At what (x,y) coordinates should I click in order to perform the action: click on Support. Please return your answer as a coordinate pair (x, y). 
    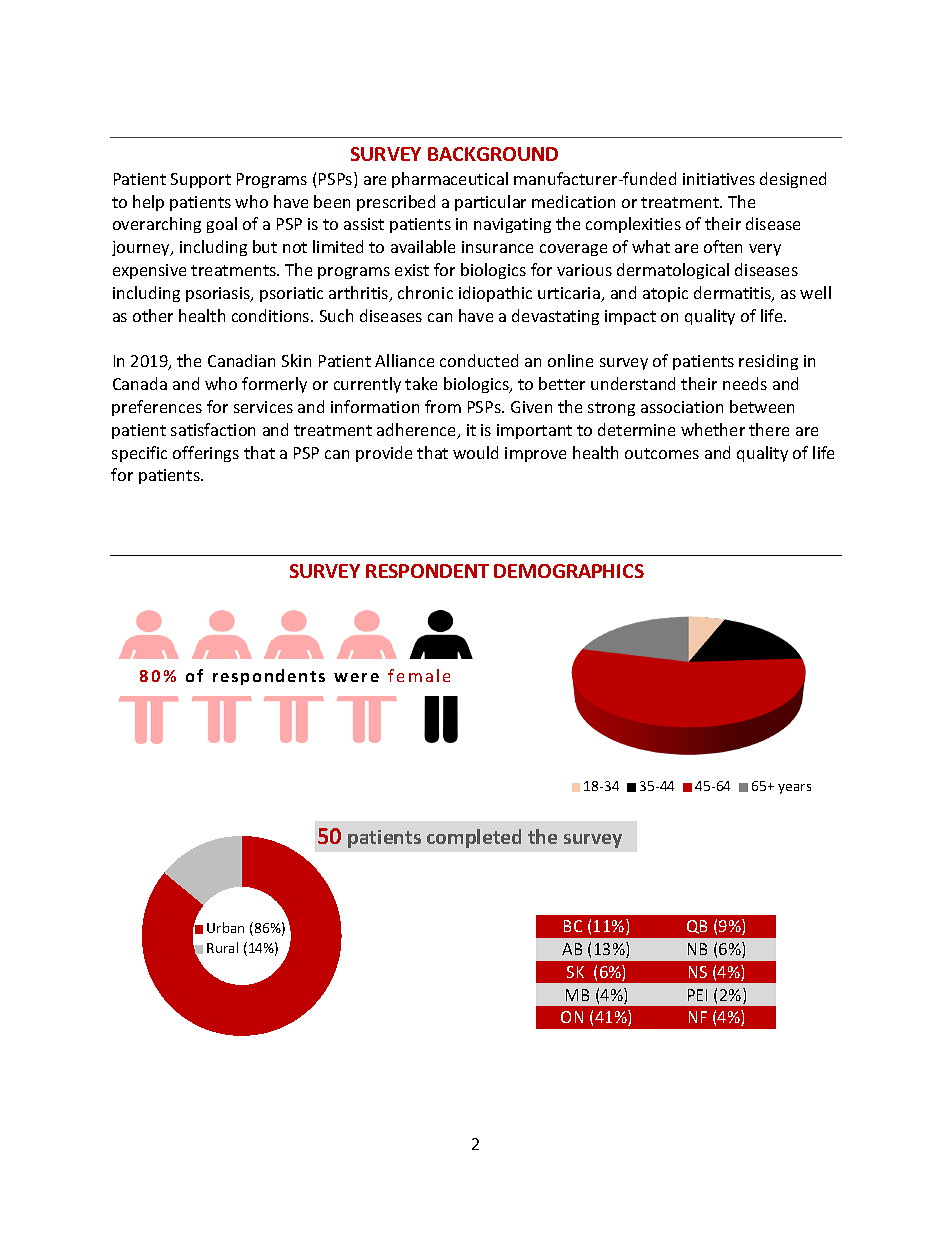
    Looking at the image, I should click on (201, 180).
